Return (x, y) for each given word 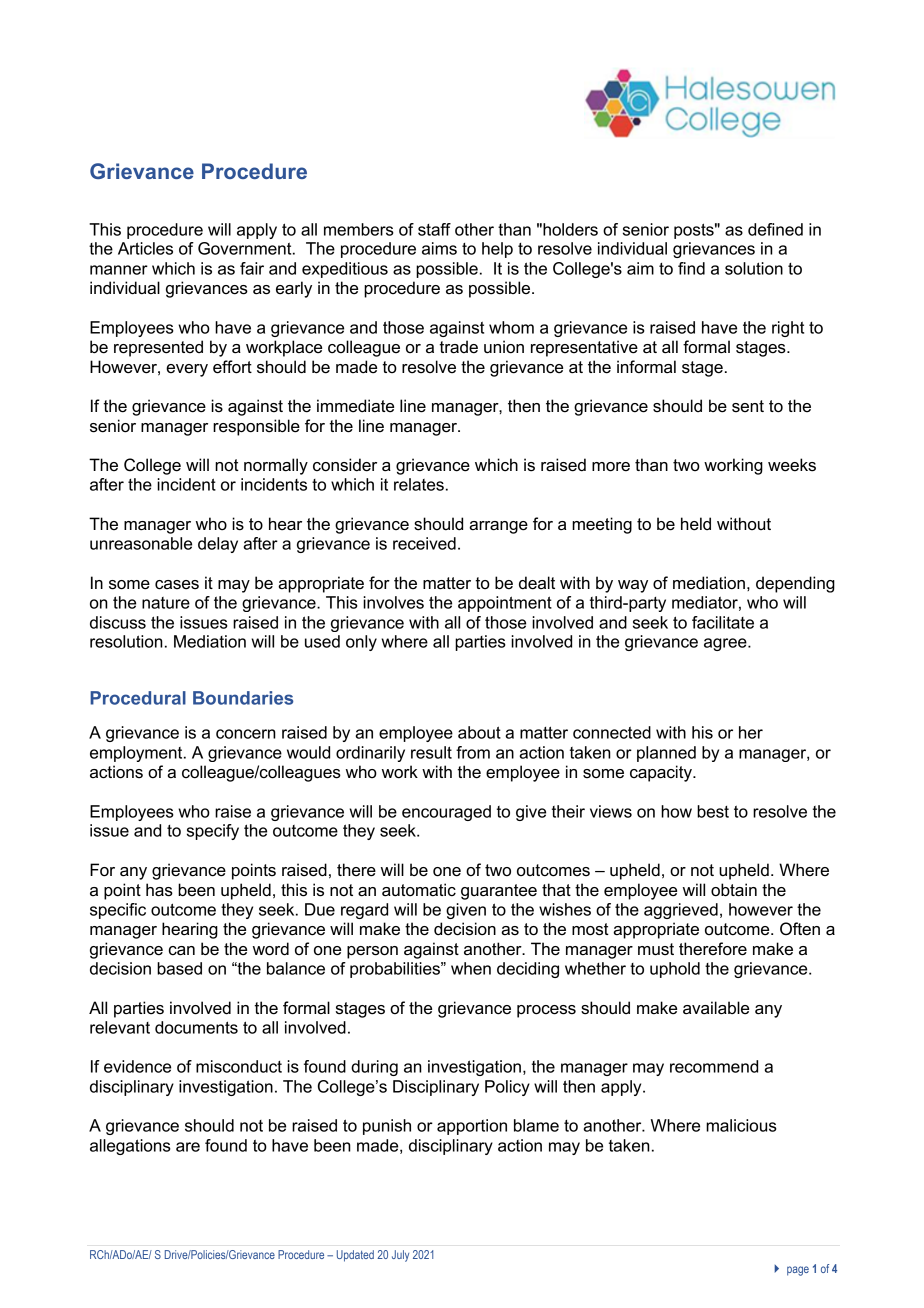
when (471, 968)
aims (439, 248)
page (798, 1271)
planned (666, 754)
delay (218, 545)
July (400, 1256)
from (473, 752)
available (716, 1008)
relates (419, 484)
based (179, 968)
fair (252, 268)
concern (246, 734)
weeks (792, 465)
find (691, 268)
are (188, 1147)
